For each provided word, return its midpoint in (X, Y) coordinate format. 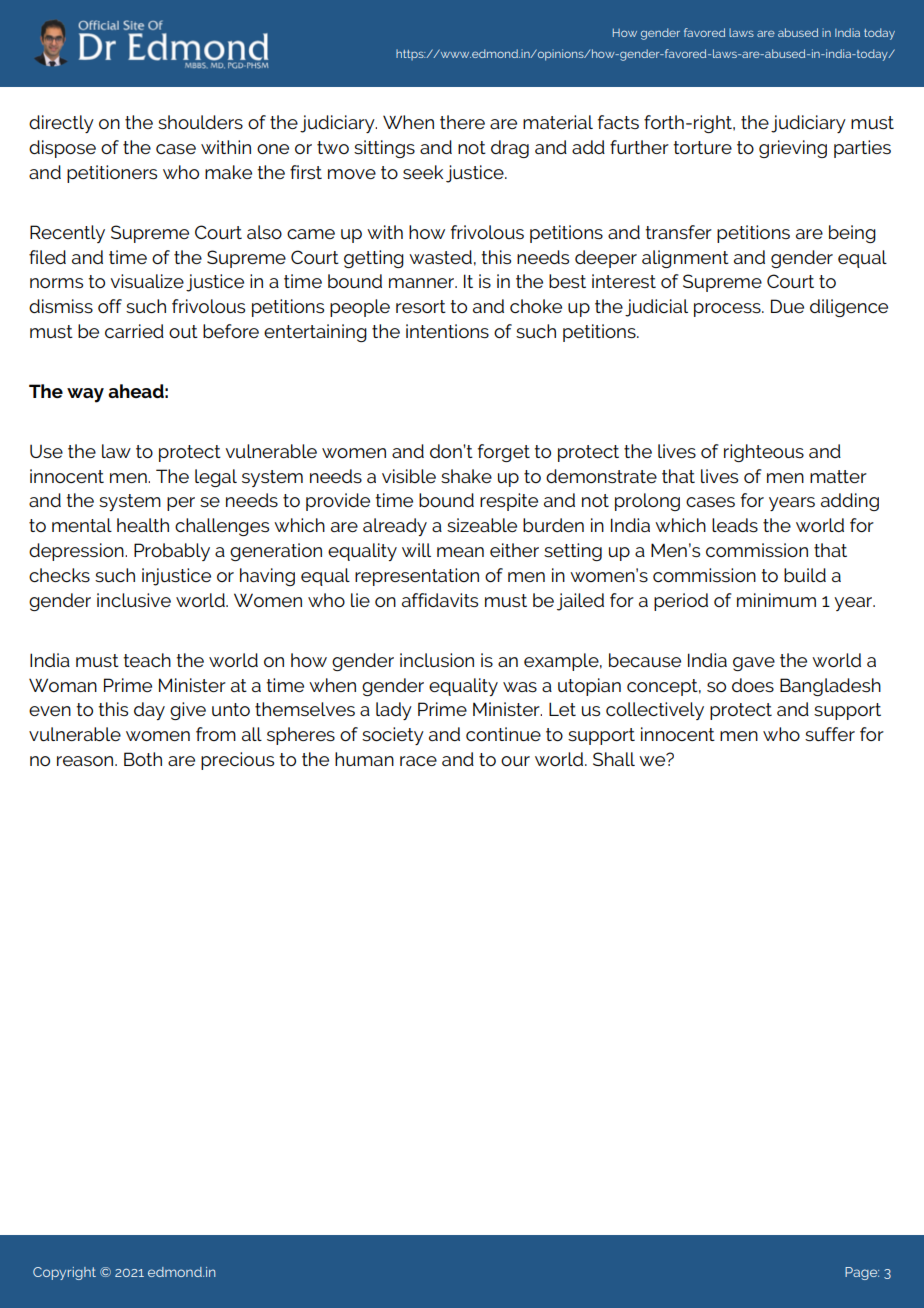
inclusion (437, 660)
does (753, 685)
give (188, 711)
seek (423, 172)
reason (86, 761)
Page (862, 1273)
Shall (614, 759)
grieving (793, 149)
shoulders (200, 122)
